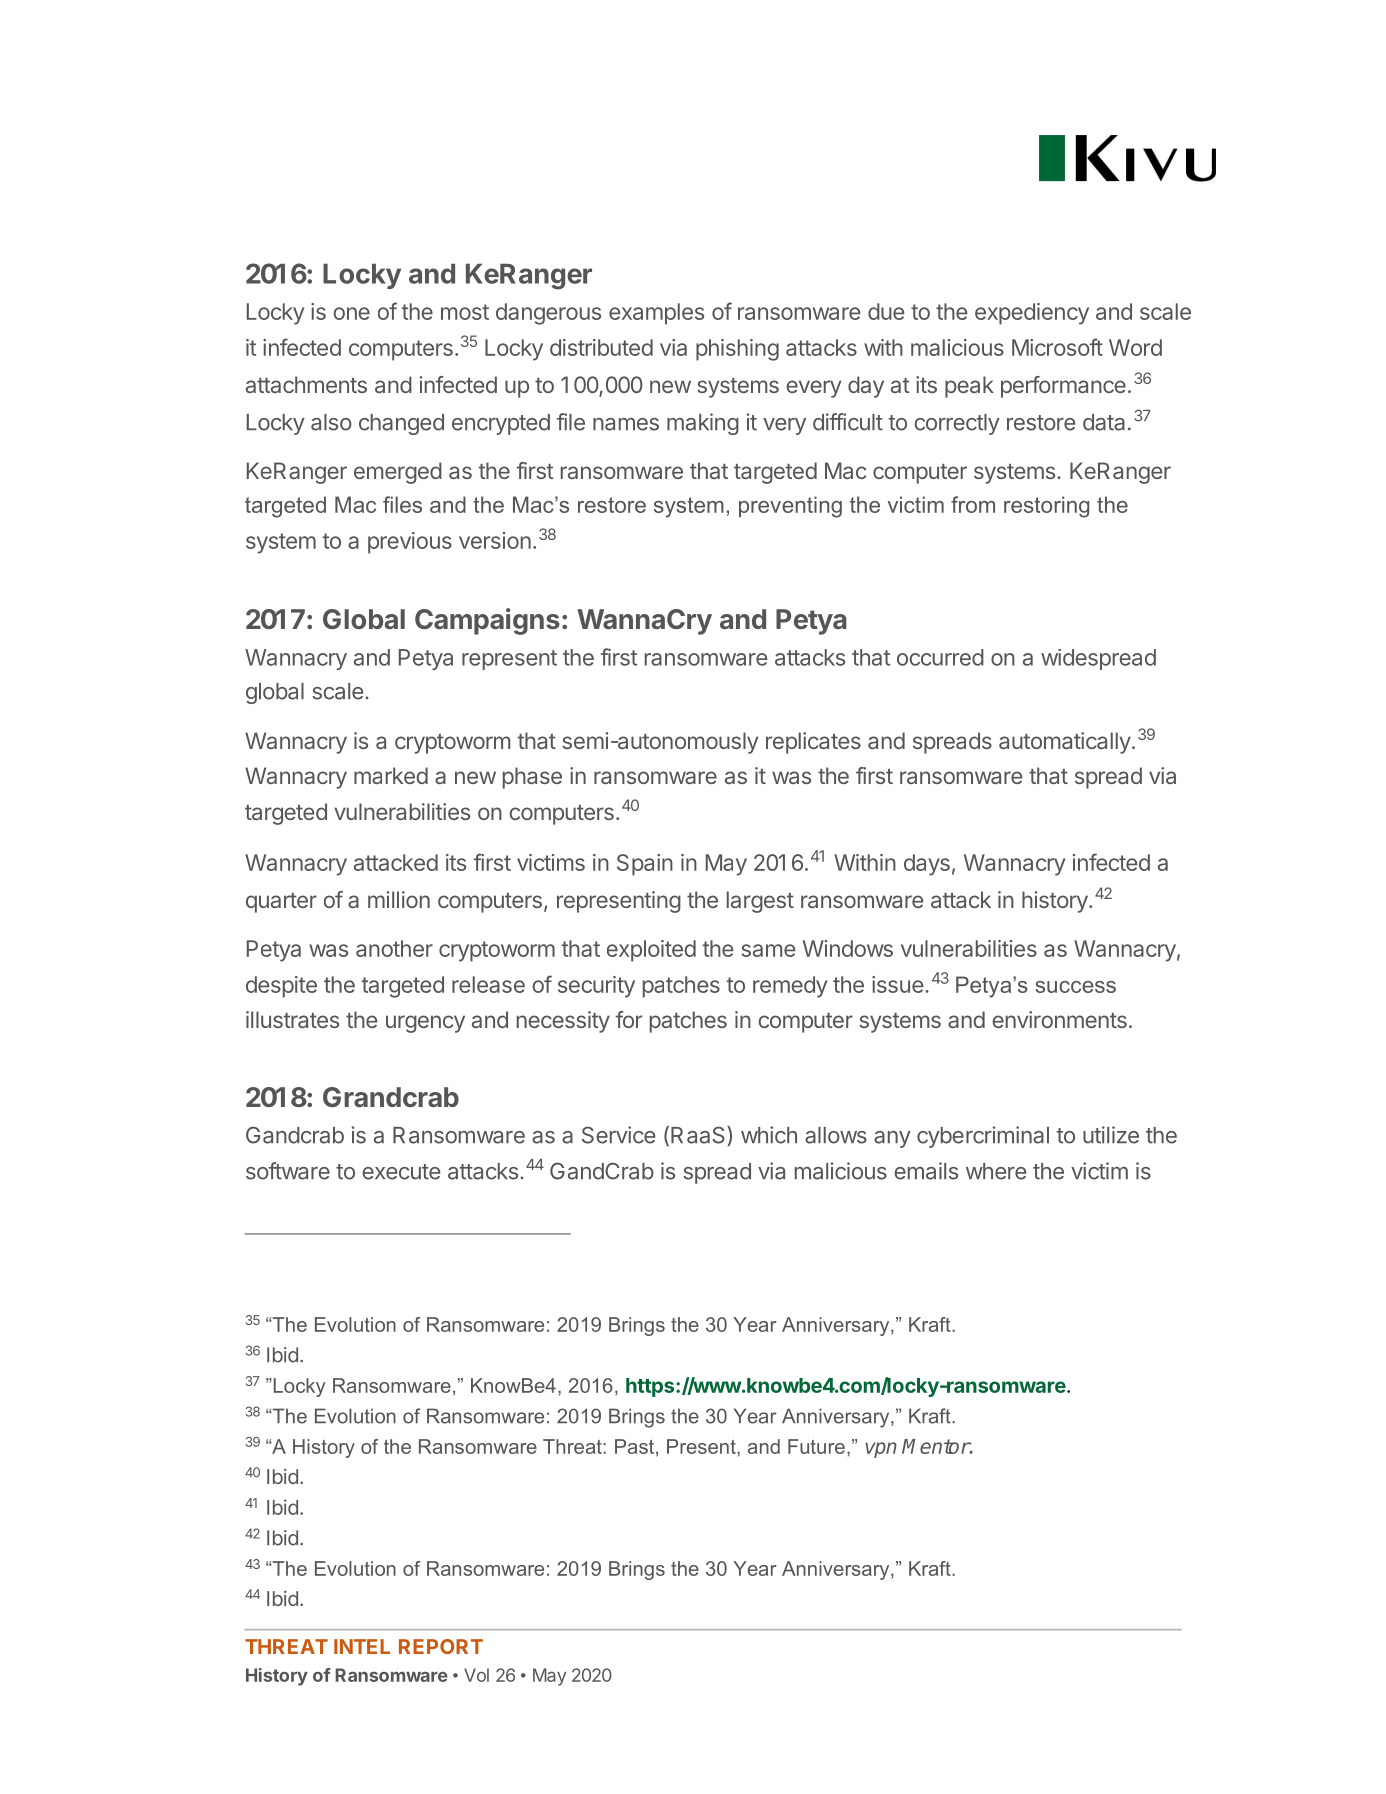  What do you see at coordinates (401, 1172) in the image?
I see `execute` at bounding box center [401, 1172].
